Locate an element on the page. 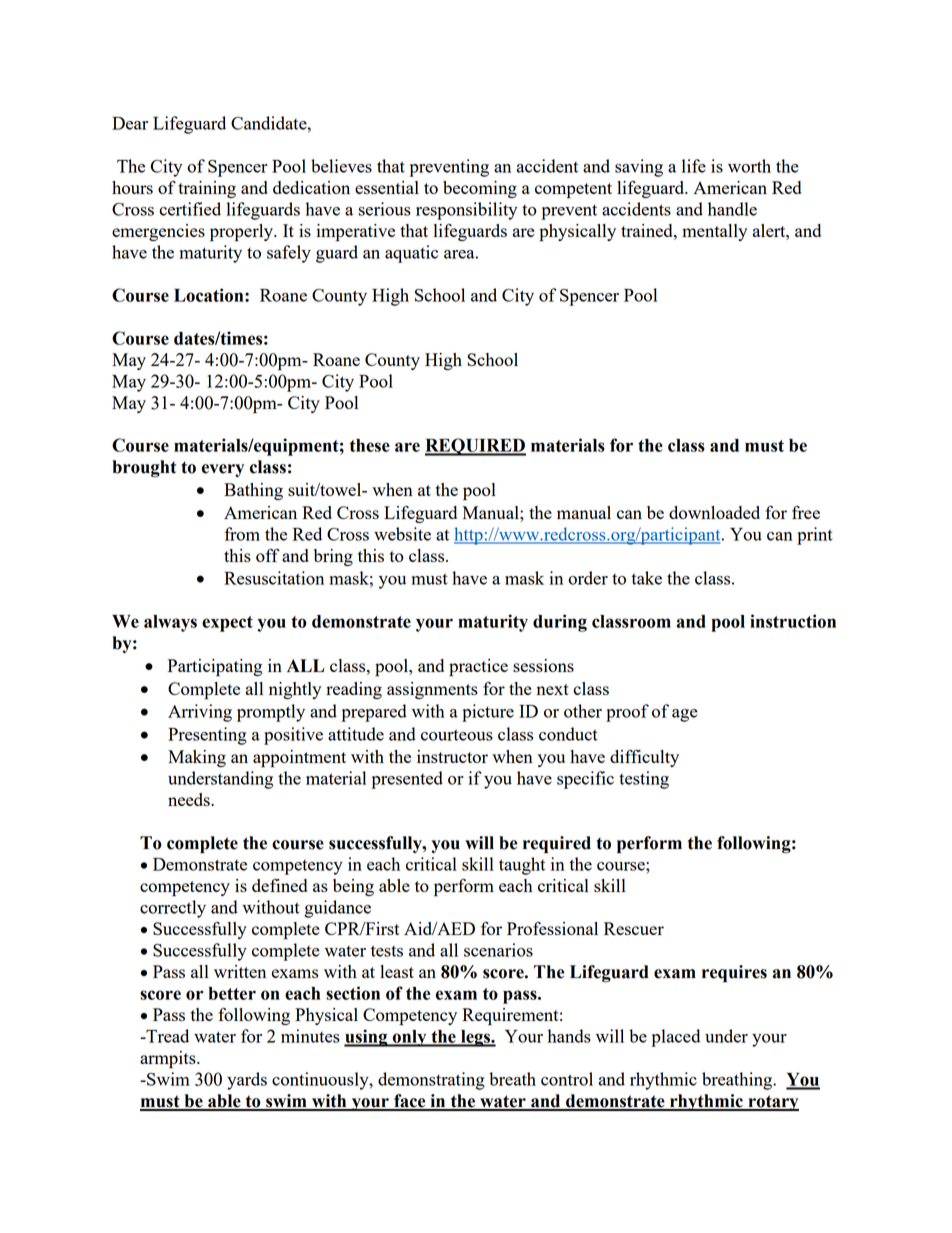  worth is located at coordinates (749, 166).
